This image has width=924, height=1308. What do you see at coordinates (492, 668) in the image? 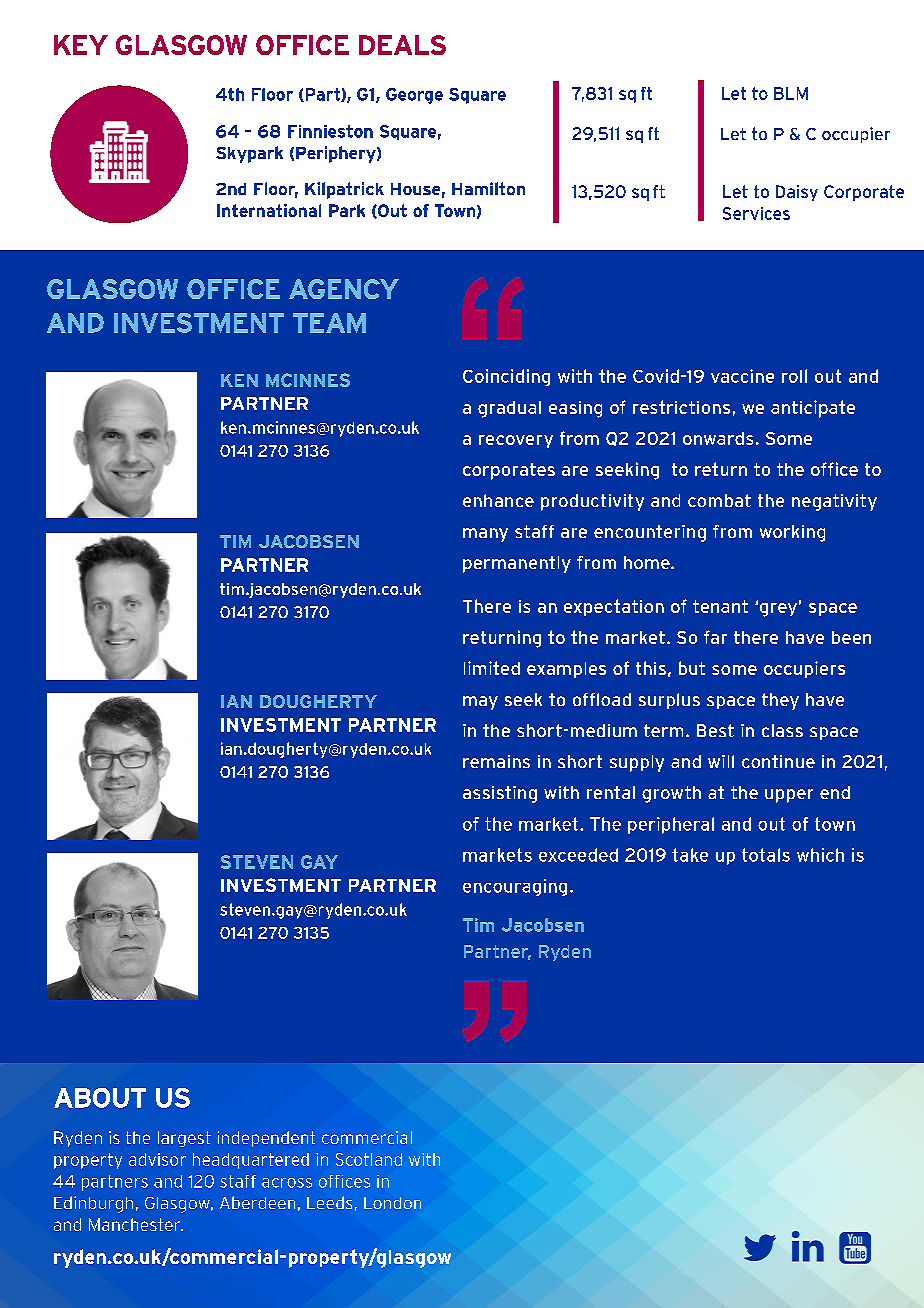
I see `limited` at bounding box center [492, 668].
